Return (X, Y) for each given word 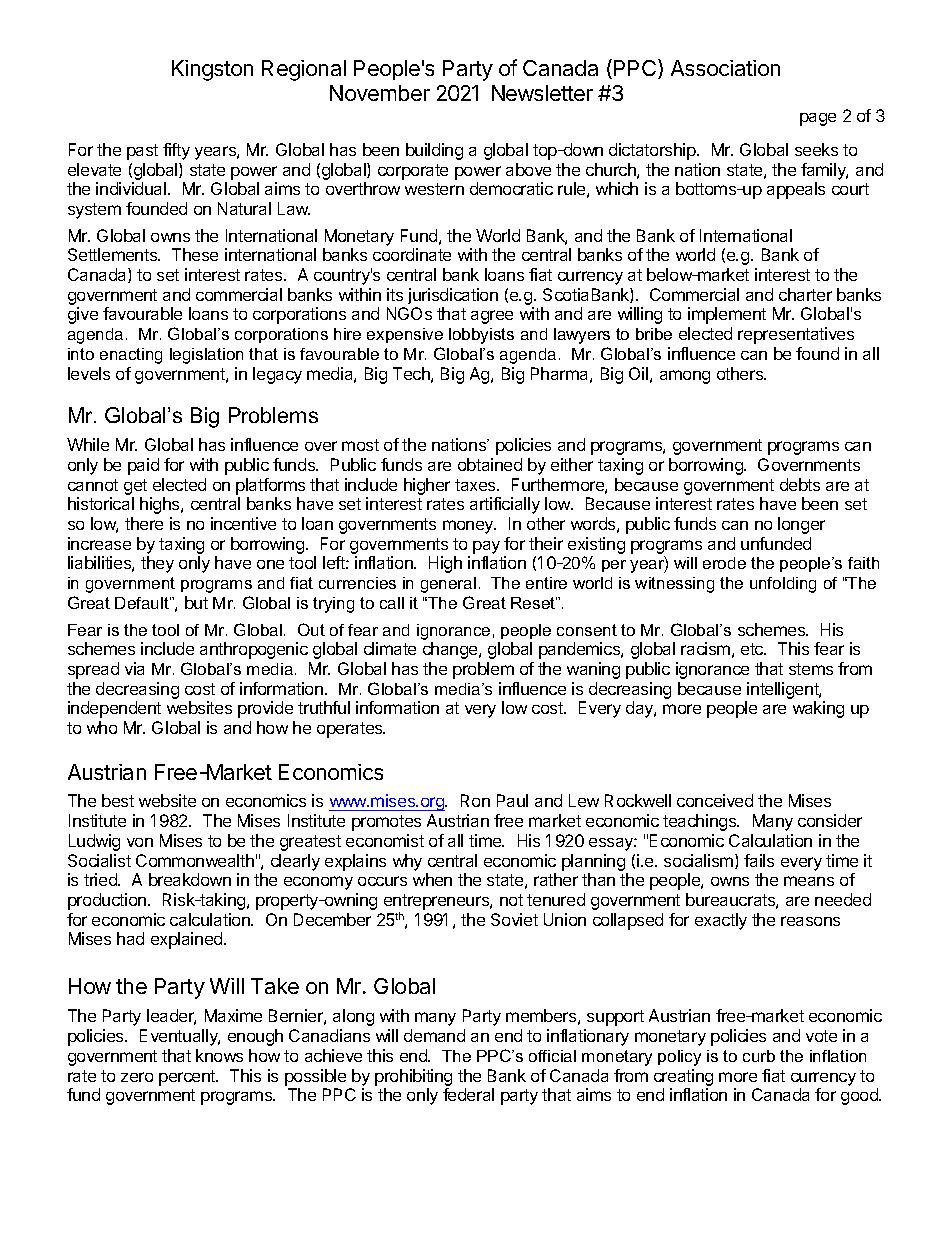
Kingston (212, 70)
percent (188, 1078)
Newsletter (542, 93)
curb (759, 1056)
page (818, 119)
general (448, 585)
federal (468, 1094)
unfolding (783, 585)
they (157, 564)
